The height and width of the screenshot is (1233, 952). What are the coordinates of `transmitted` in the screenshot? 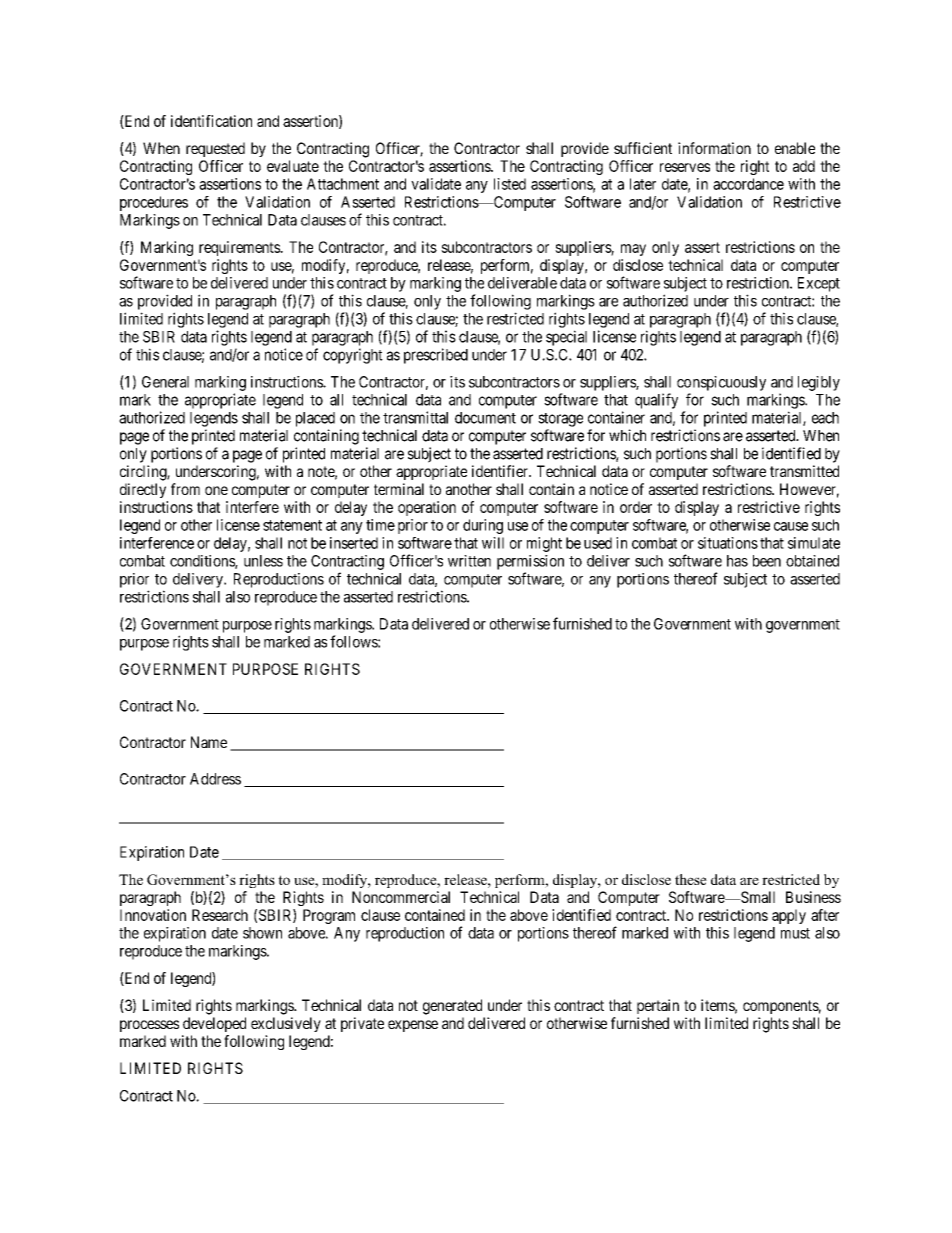 It's located at (804, 471).
